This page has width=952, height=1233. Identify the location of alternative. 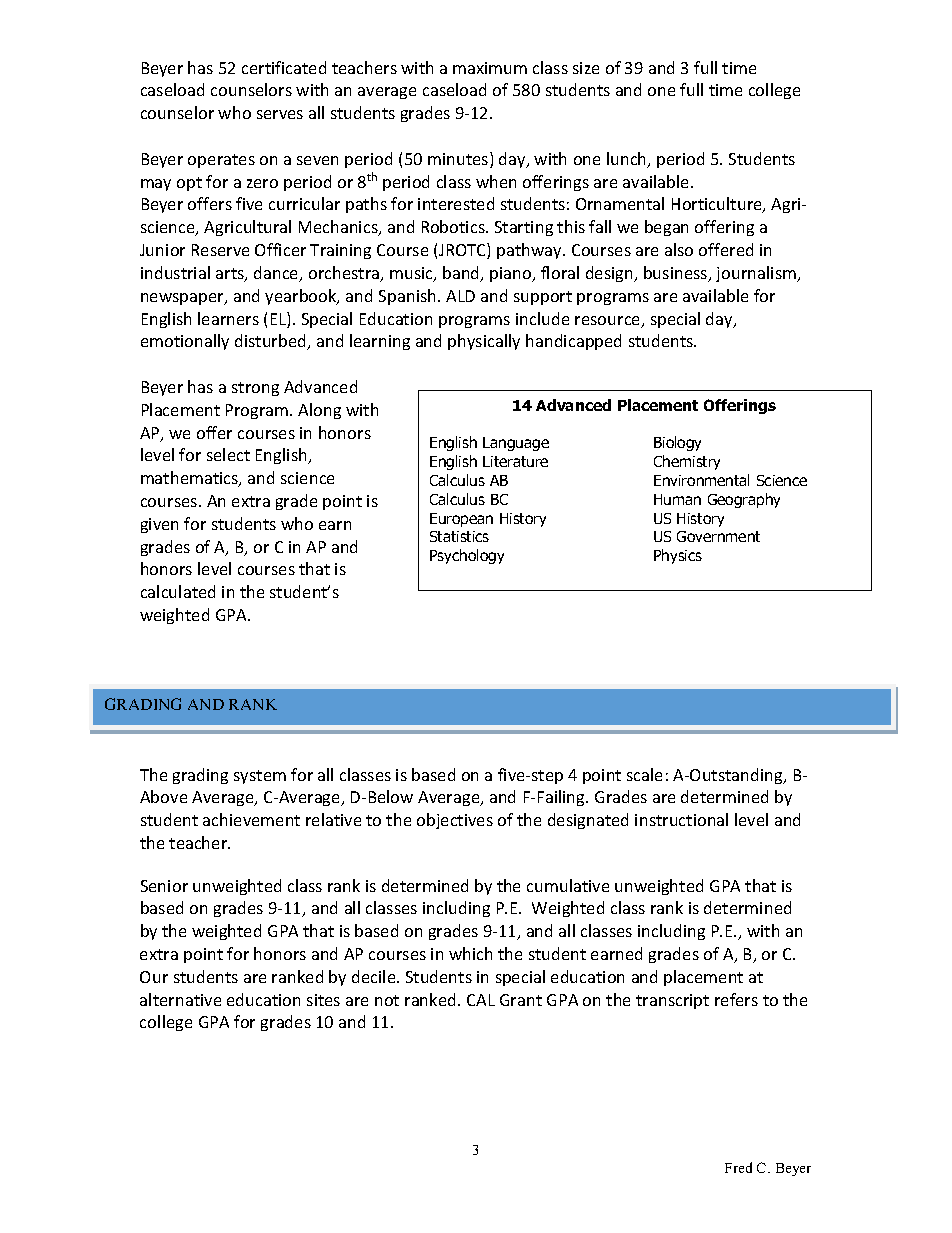
(180, 999).
